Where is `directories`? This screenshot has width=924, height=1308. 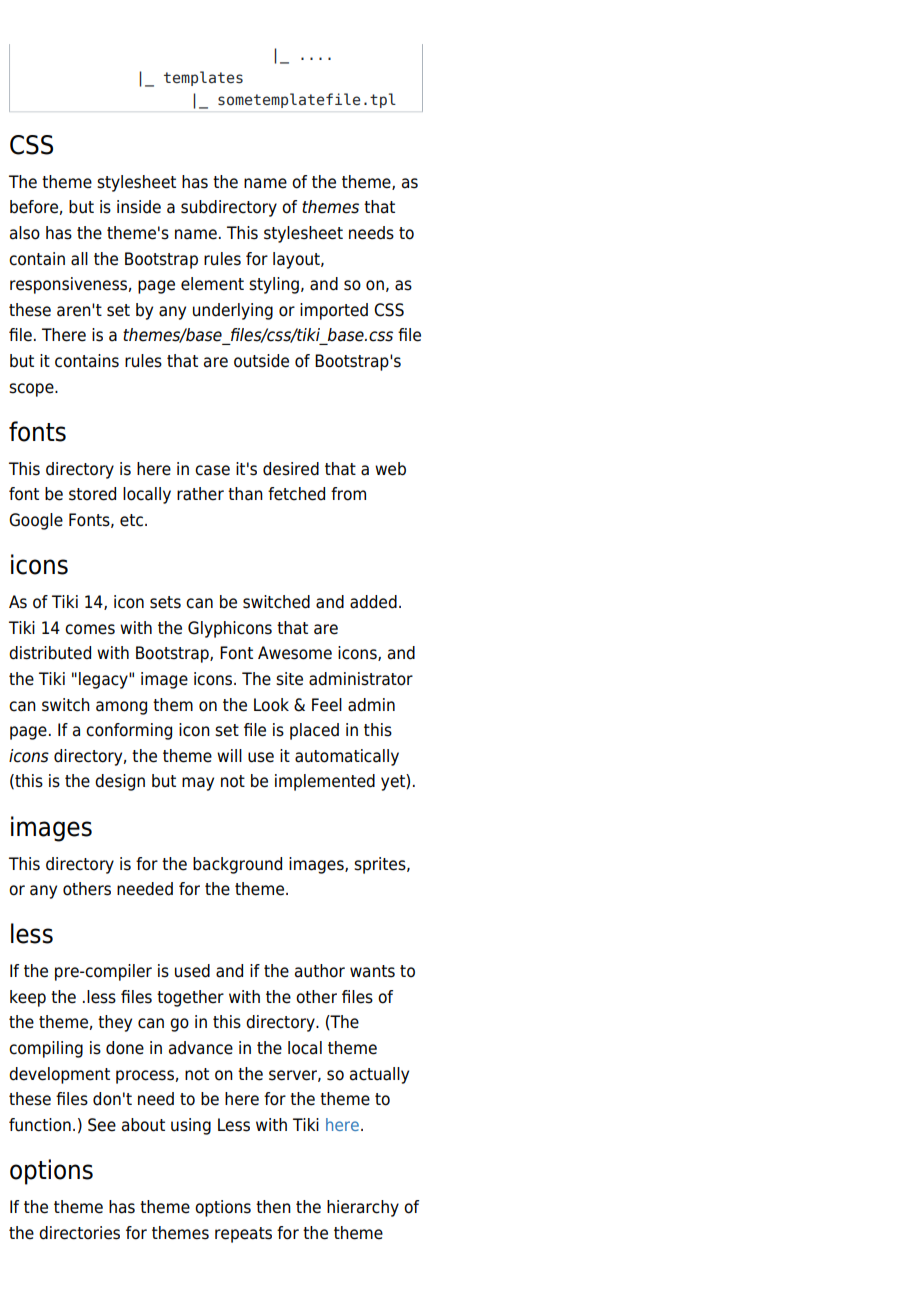
directories is located at coordinates (79, 1233).
